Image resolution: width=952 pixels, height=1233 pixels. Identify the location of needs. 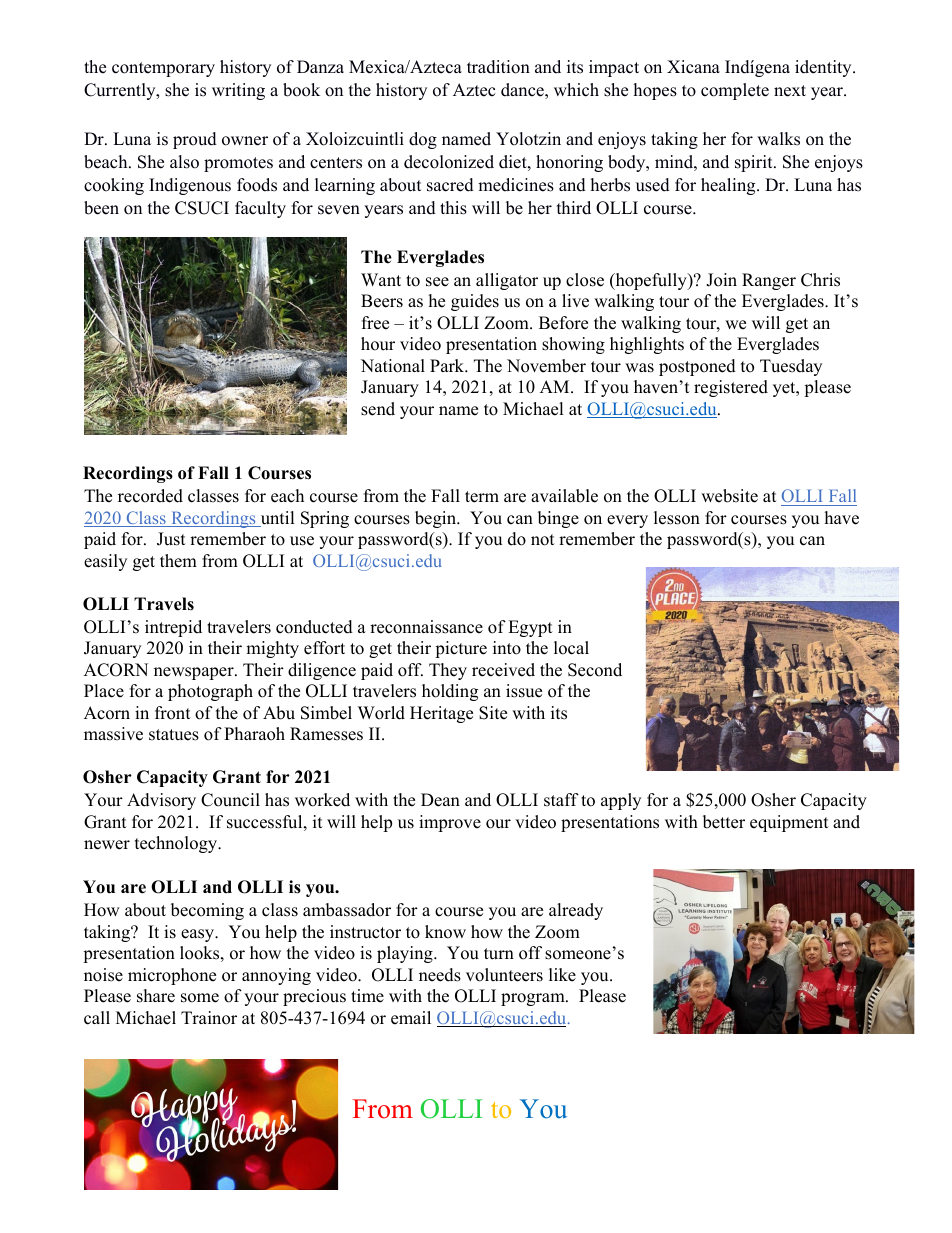
(440, 975).
